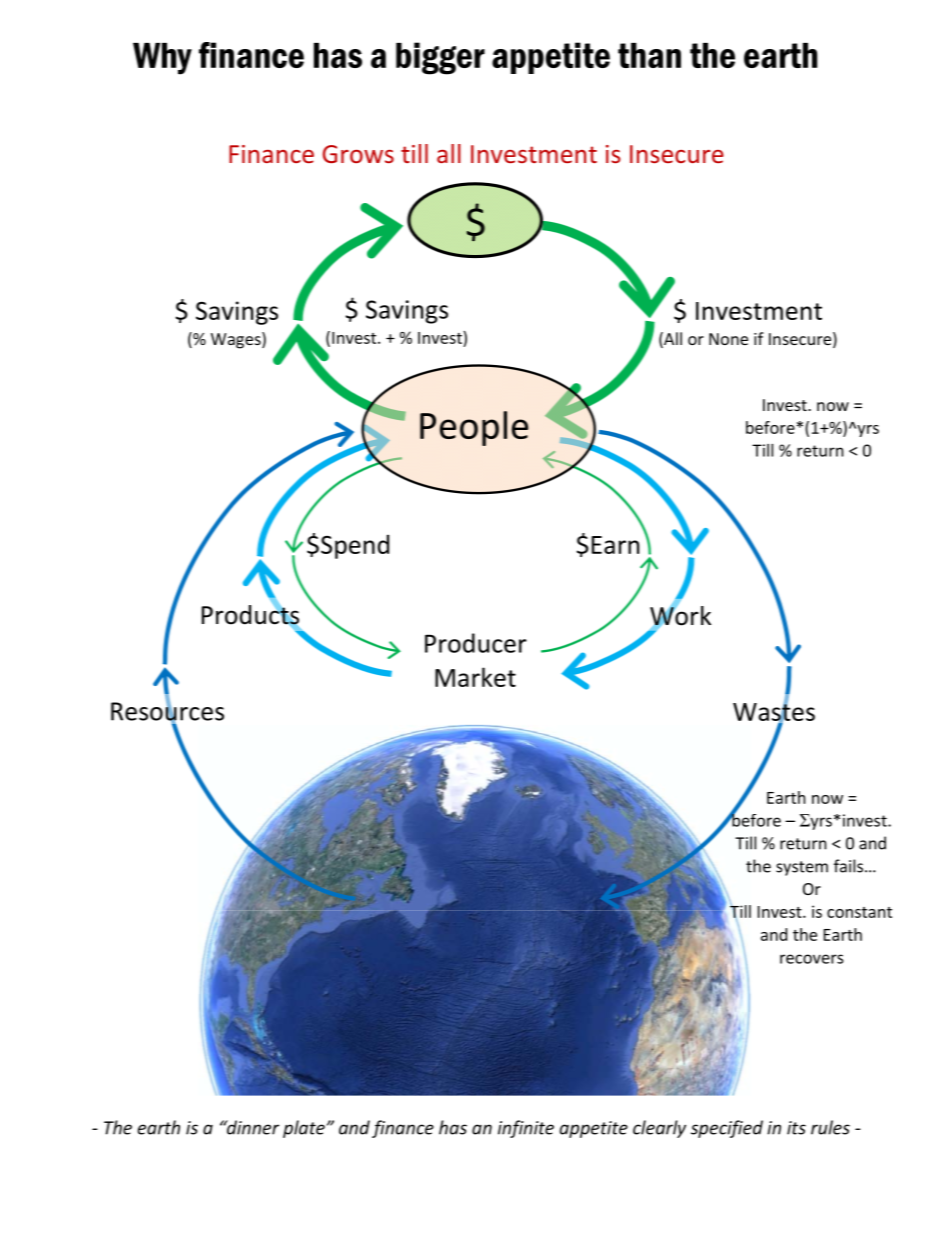  I want to click on infinite, so click(526, 1129).
